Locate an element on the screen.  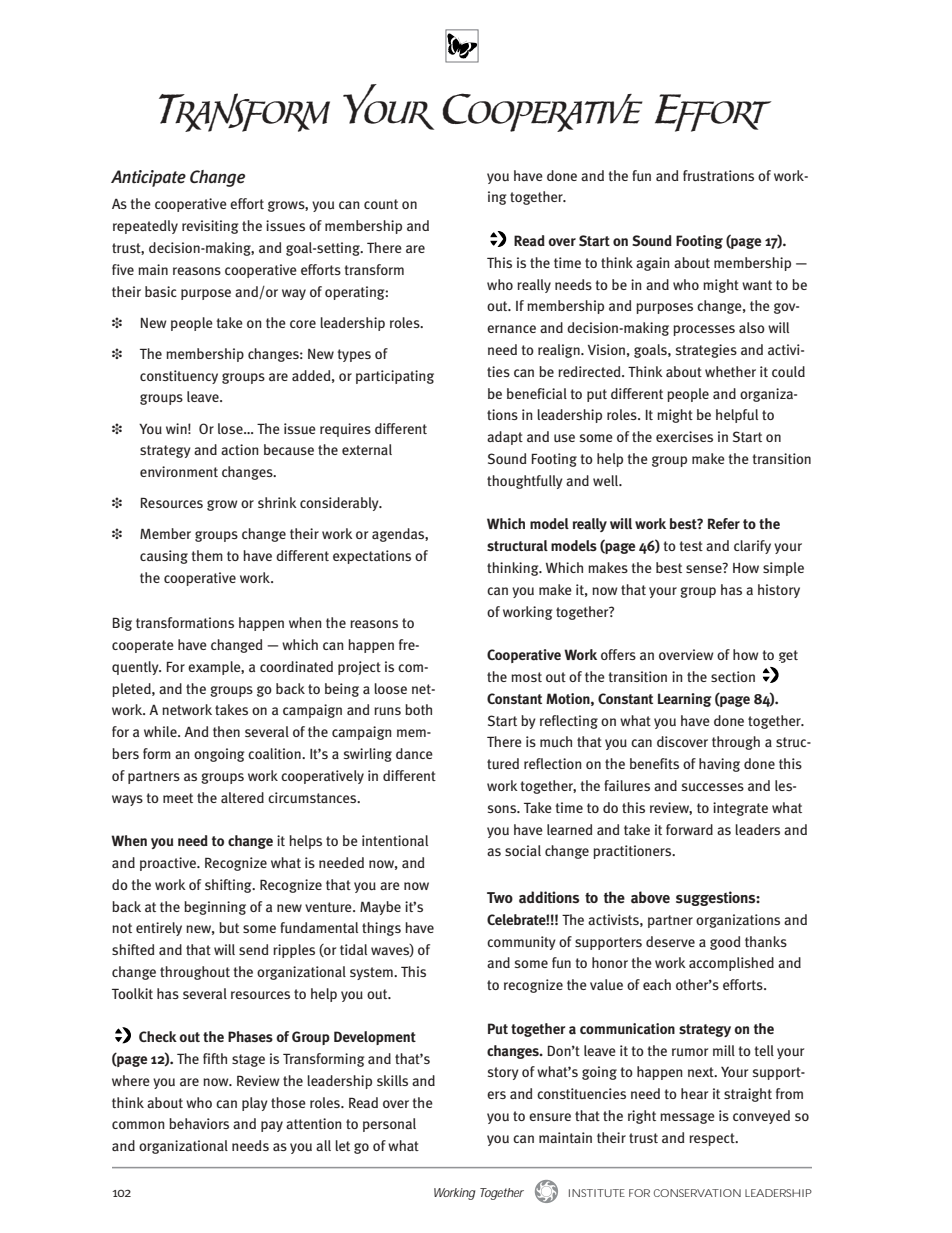
section is located at coordinates (733, 676).
